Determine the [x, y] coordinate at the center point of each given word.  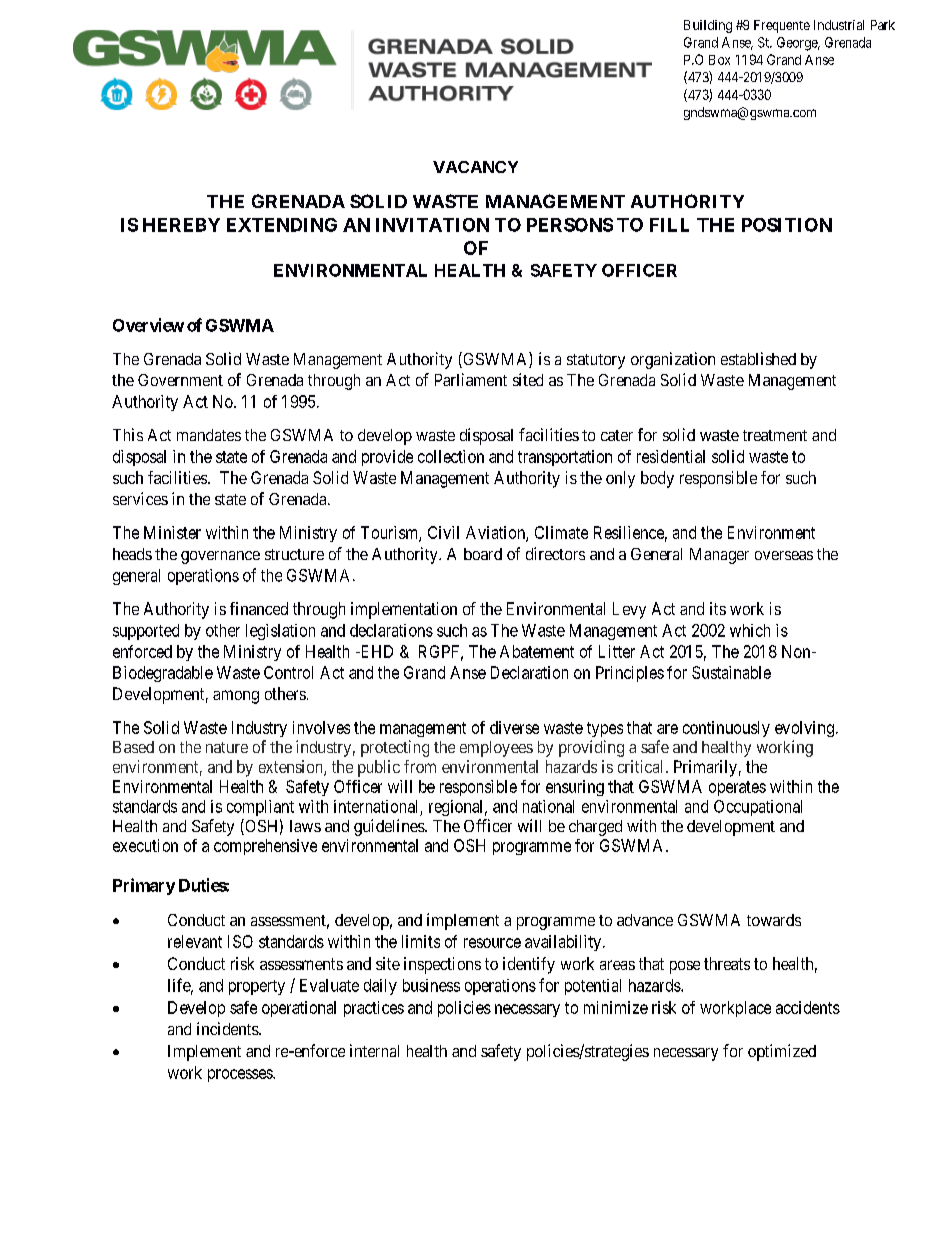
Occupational [758, 808]
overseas [784, 555]
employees [496, 749]
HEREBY [181, 225]
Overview [148, 325]
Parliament [471, 379]
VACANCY [475, 167]
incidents [228, 1028]
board [483, 554]
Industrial [839, 25]
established [758, 358]
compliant [260, 808]
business [431, 985]
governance [220, 557]
